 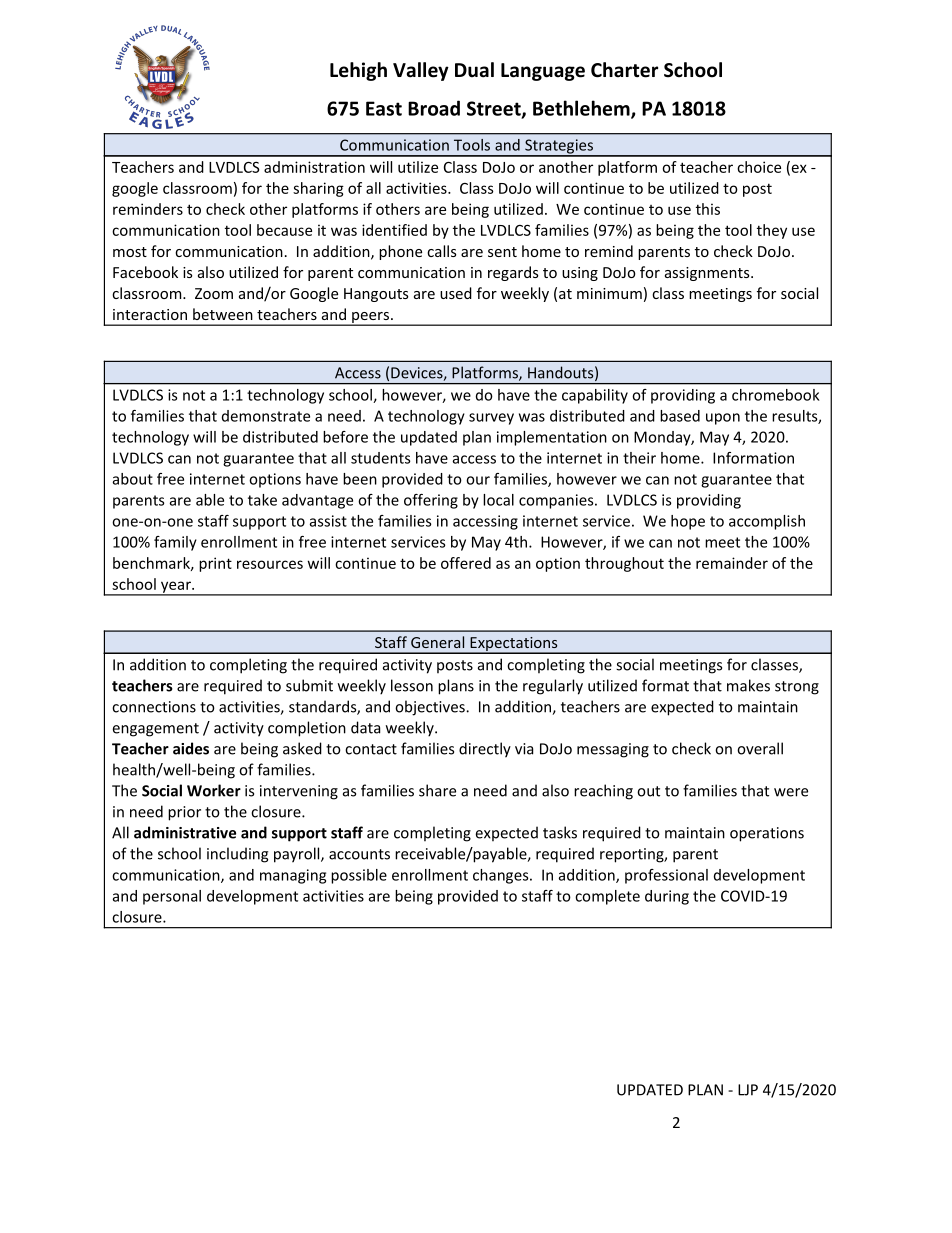 What do you see at coordinates (456, 293) in the page?
I see `used` at bounding box center [456, 293].
